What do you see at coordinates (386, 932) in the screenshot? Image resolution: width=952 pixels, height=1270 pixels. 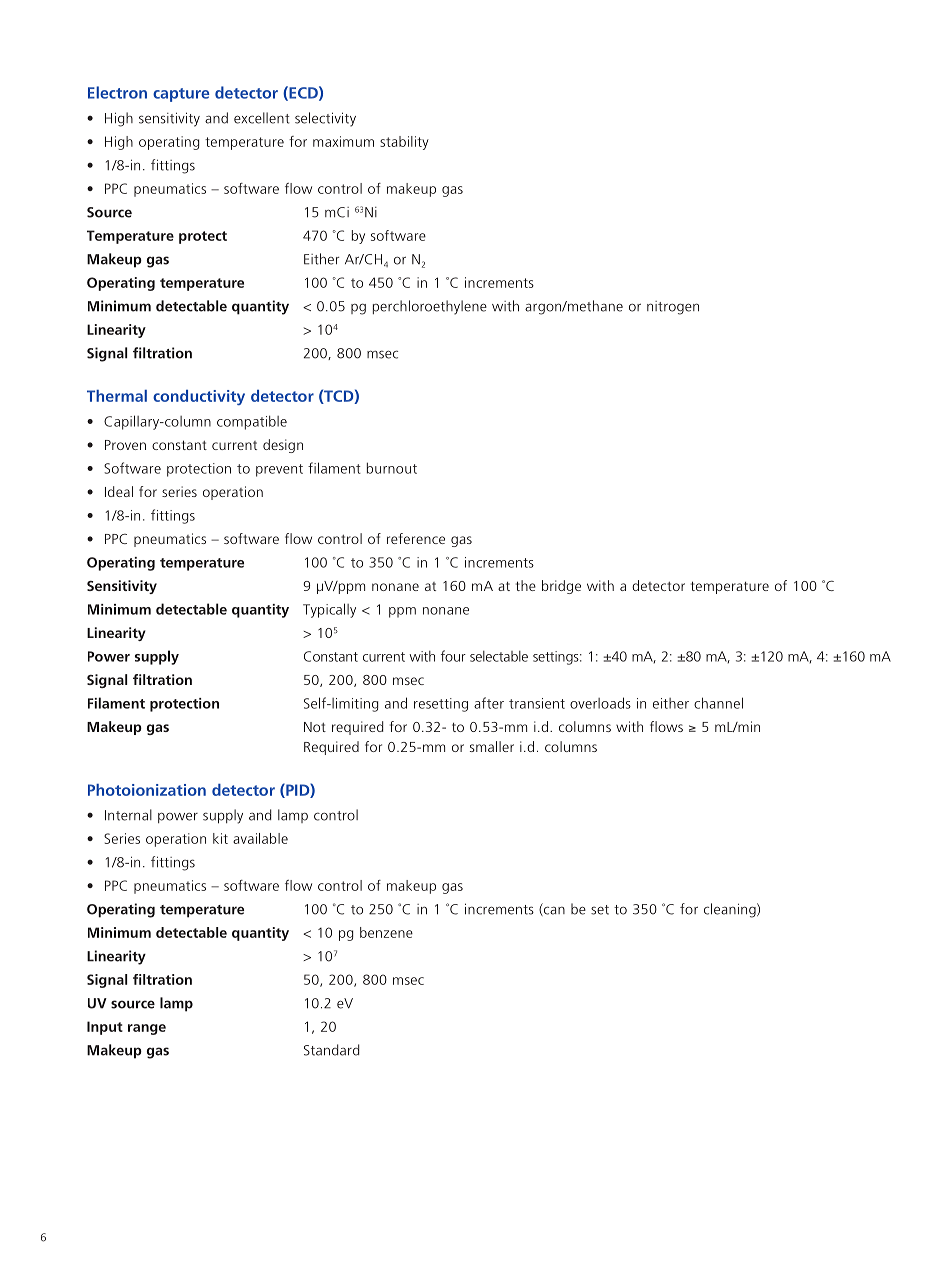 I see `benzene` at bounding box center [386, 932].
